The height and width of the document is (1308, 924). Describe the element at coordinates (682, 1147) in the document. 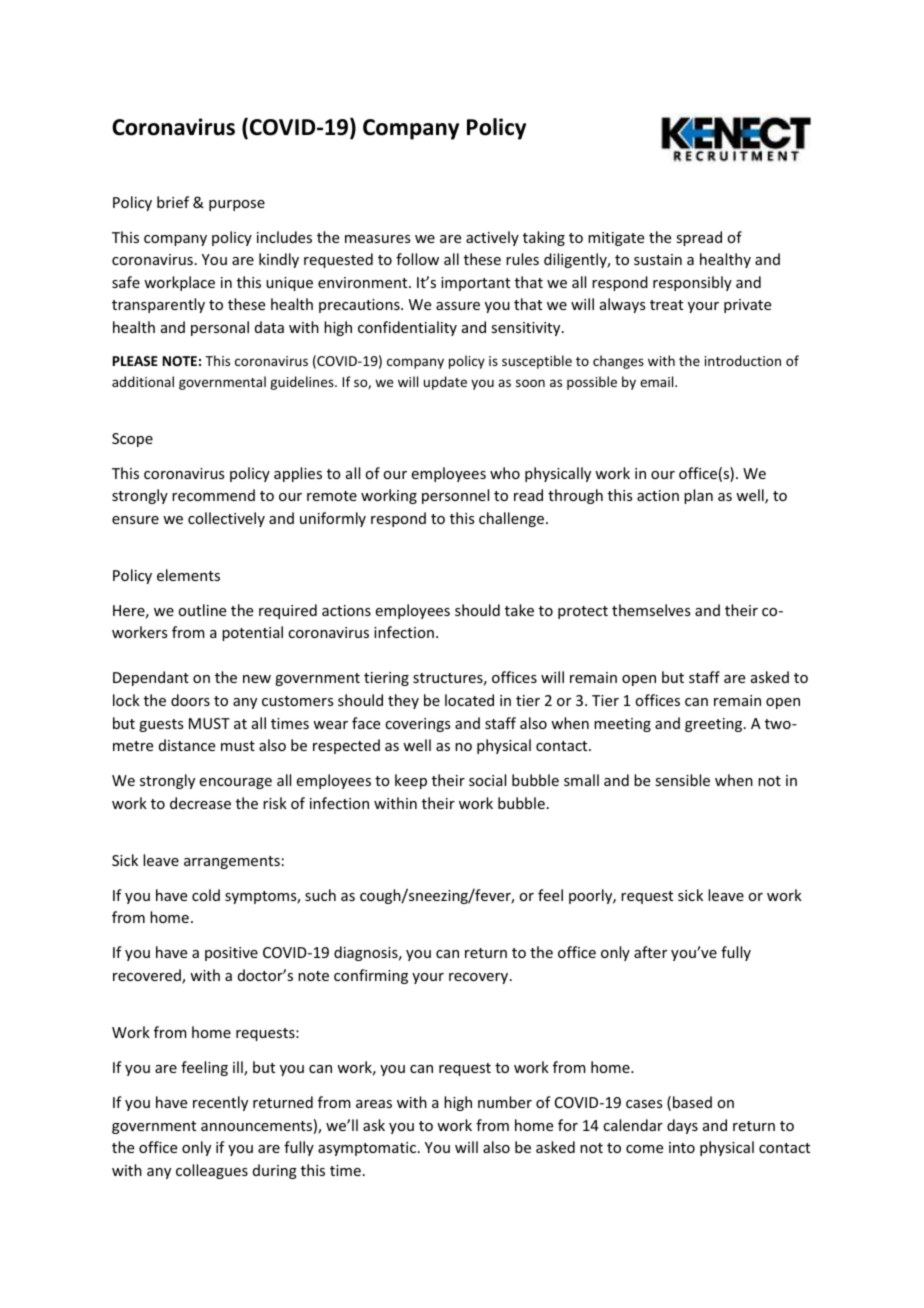

I see `into` at that location.
